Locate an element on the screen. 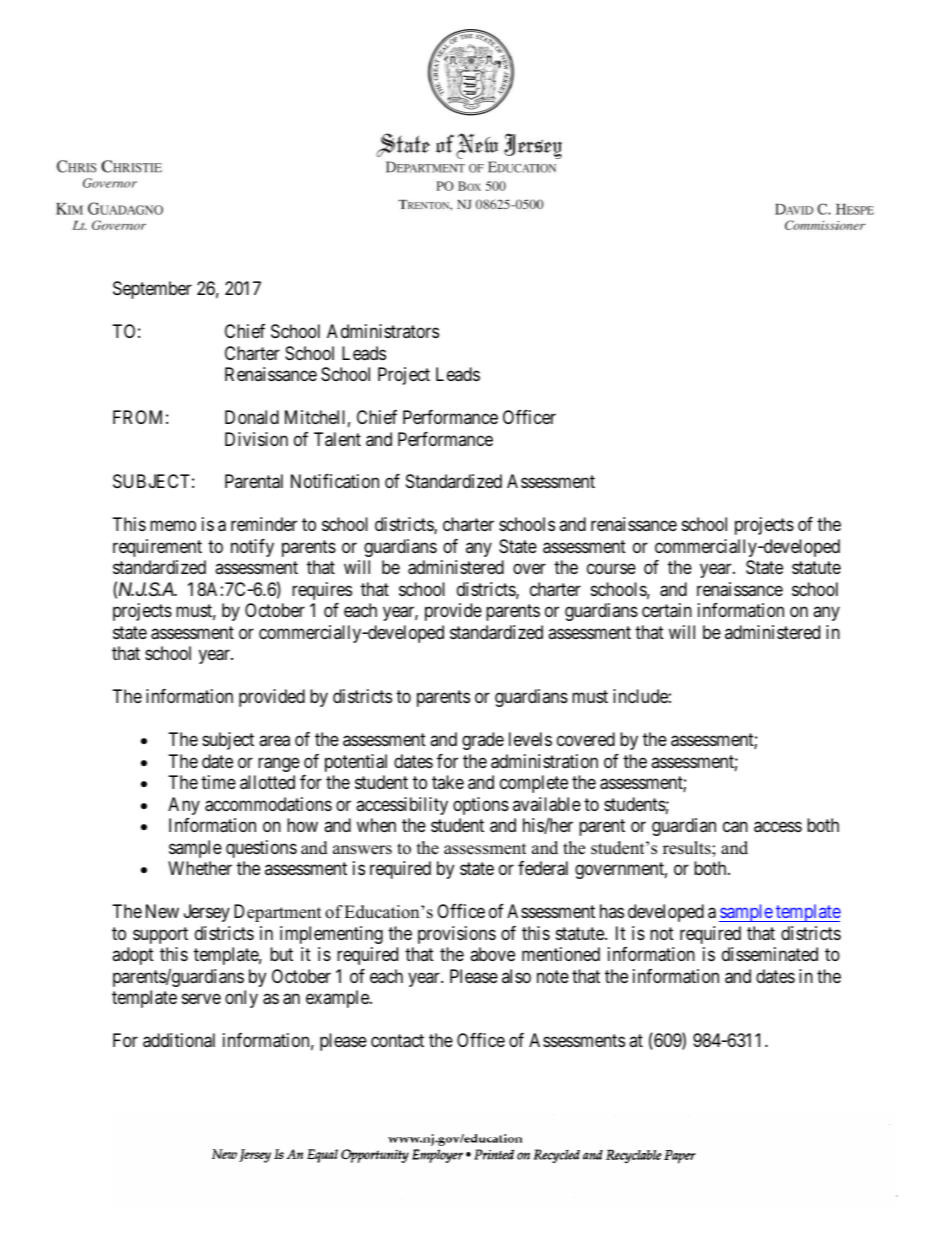 This screenshot has height=1233, width=952. contact is located at coordinates (397, 1041).
